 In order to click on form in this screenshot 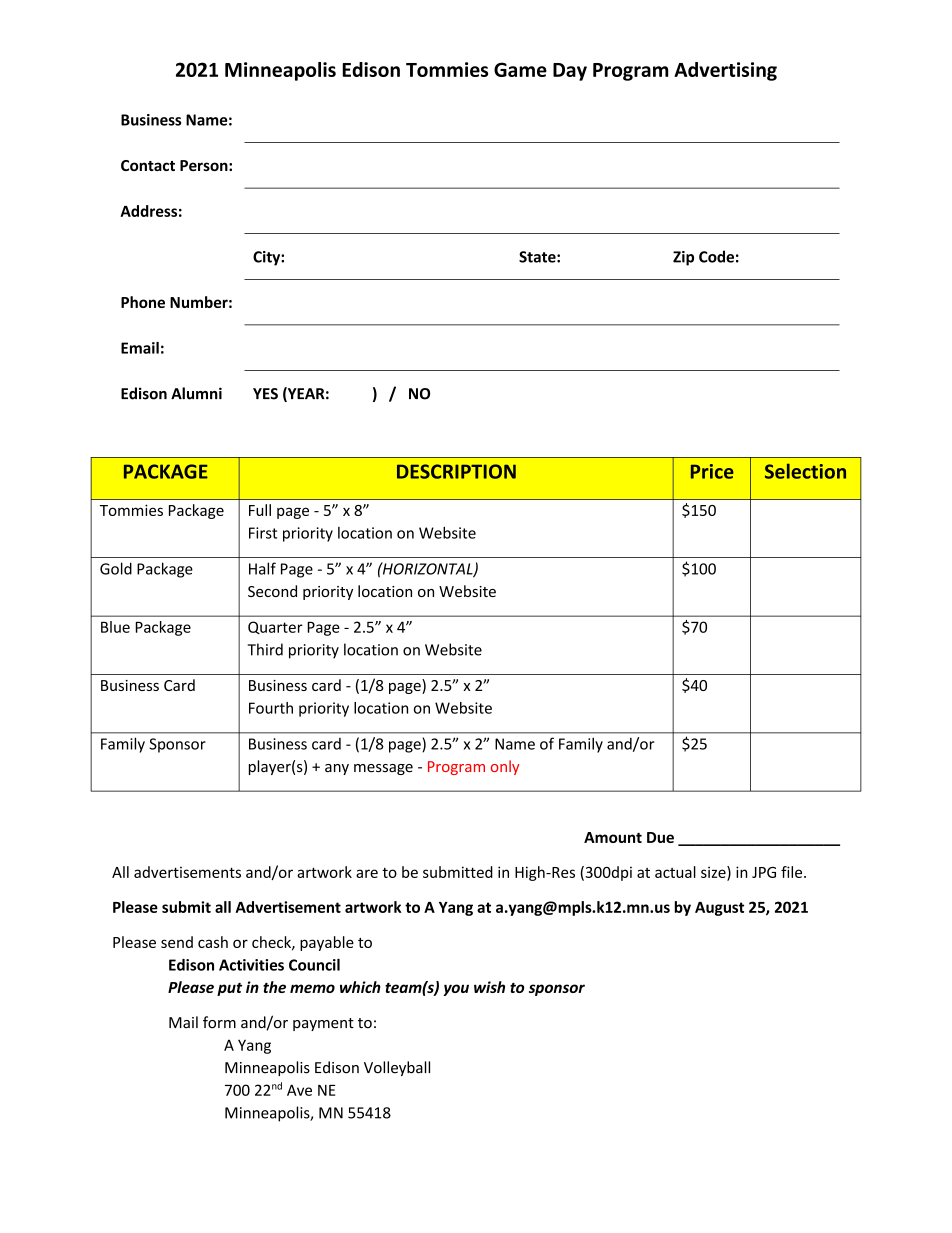, I will do `click(219, 1022)`.
